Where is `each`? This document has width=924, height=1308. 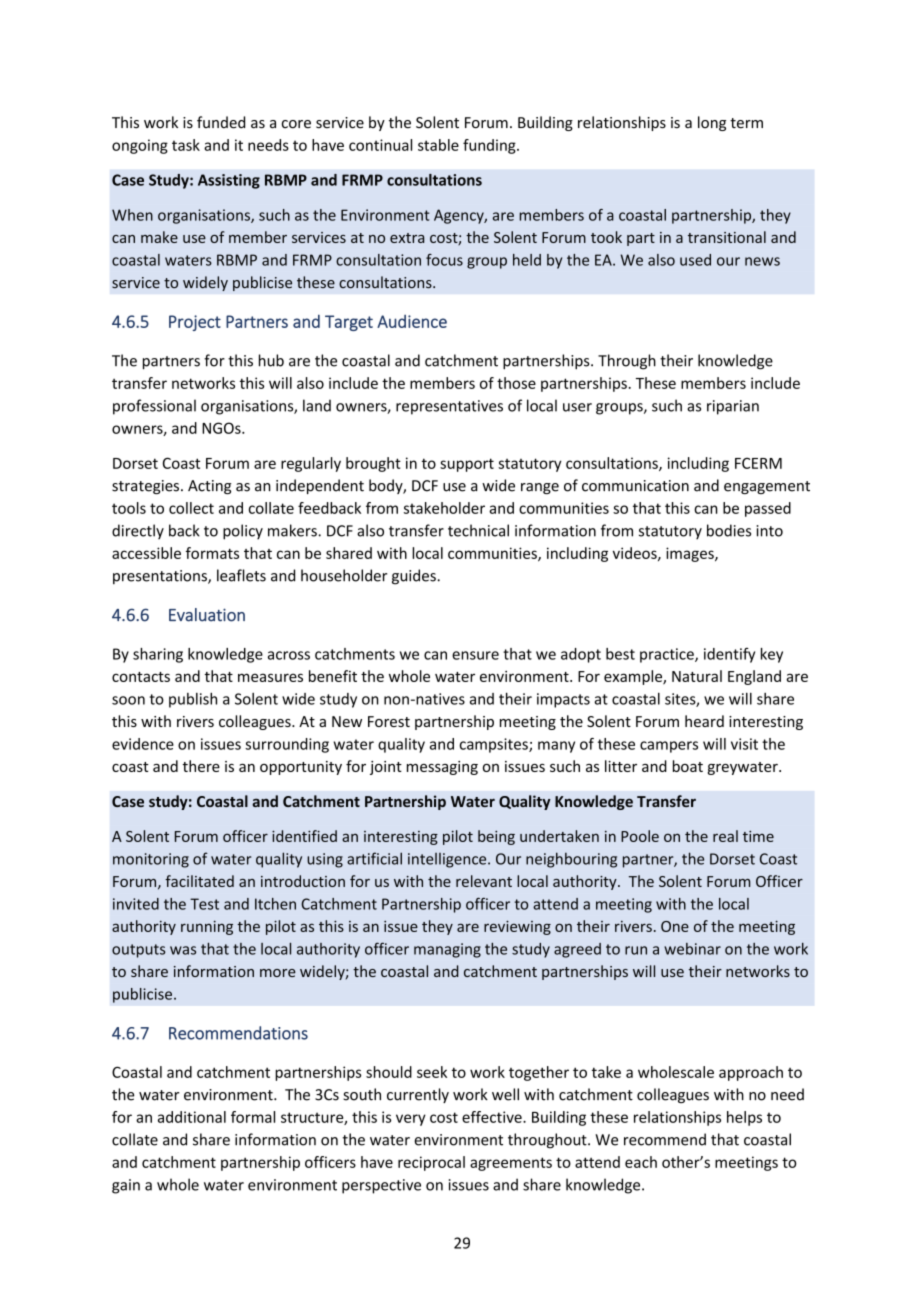
each is located at coordinates (641, 1162).
